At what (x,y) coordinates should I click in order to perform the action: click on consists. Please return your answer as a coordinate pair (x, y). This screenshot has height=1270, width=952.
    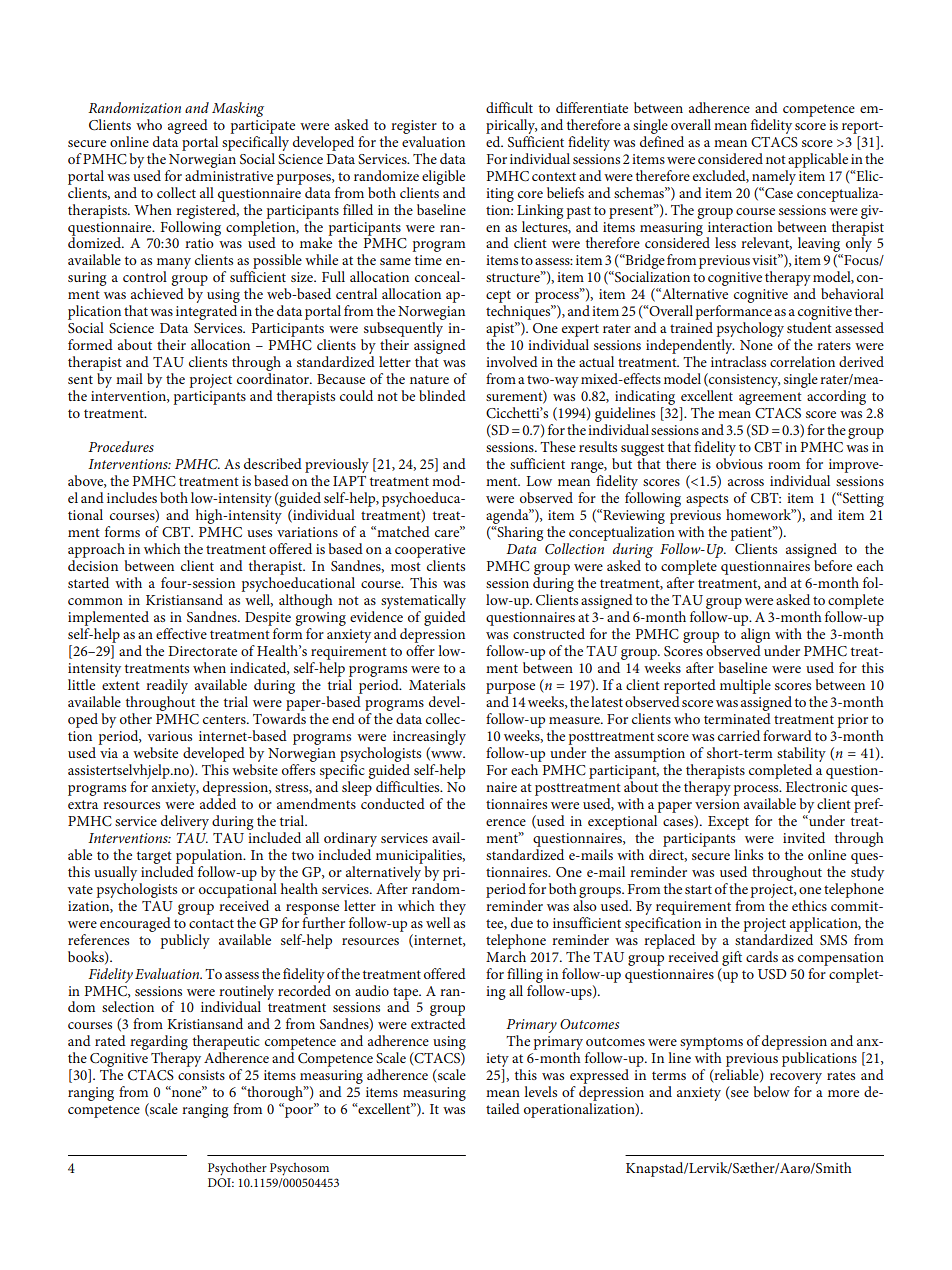
    Looking at the image, I should click on (201, 1075).
